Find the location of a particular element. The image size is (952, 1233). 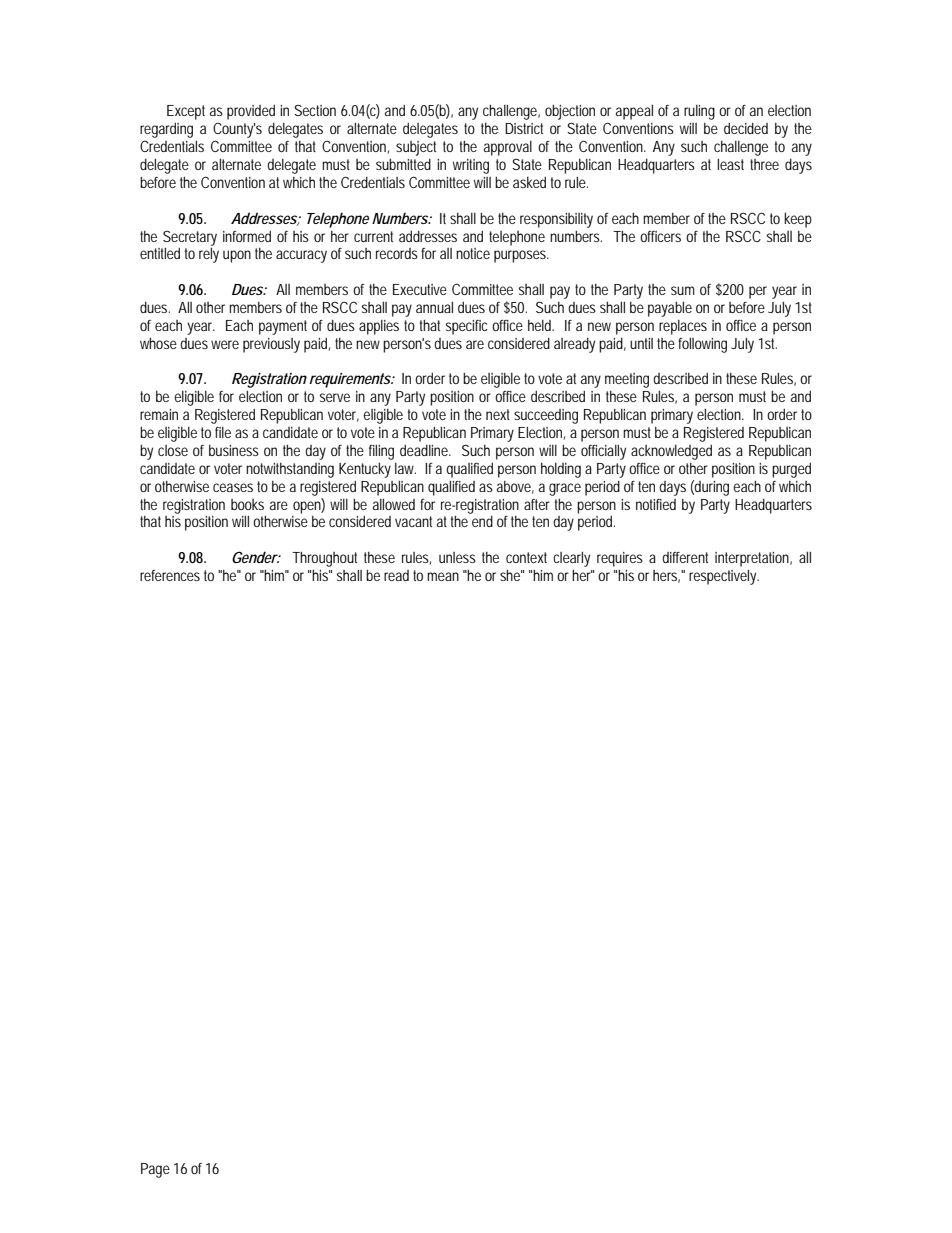

hers is located at coordinates (666, 576).
